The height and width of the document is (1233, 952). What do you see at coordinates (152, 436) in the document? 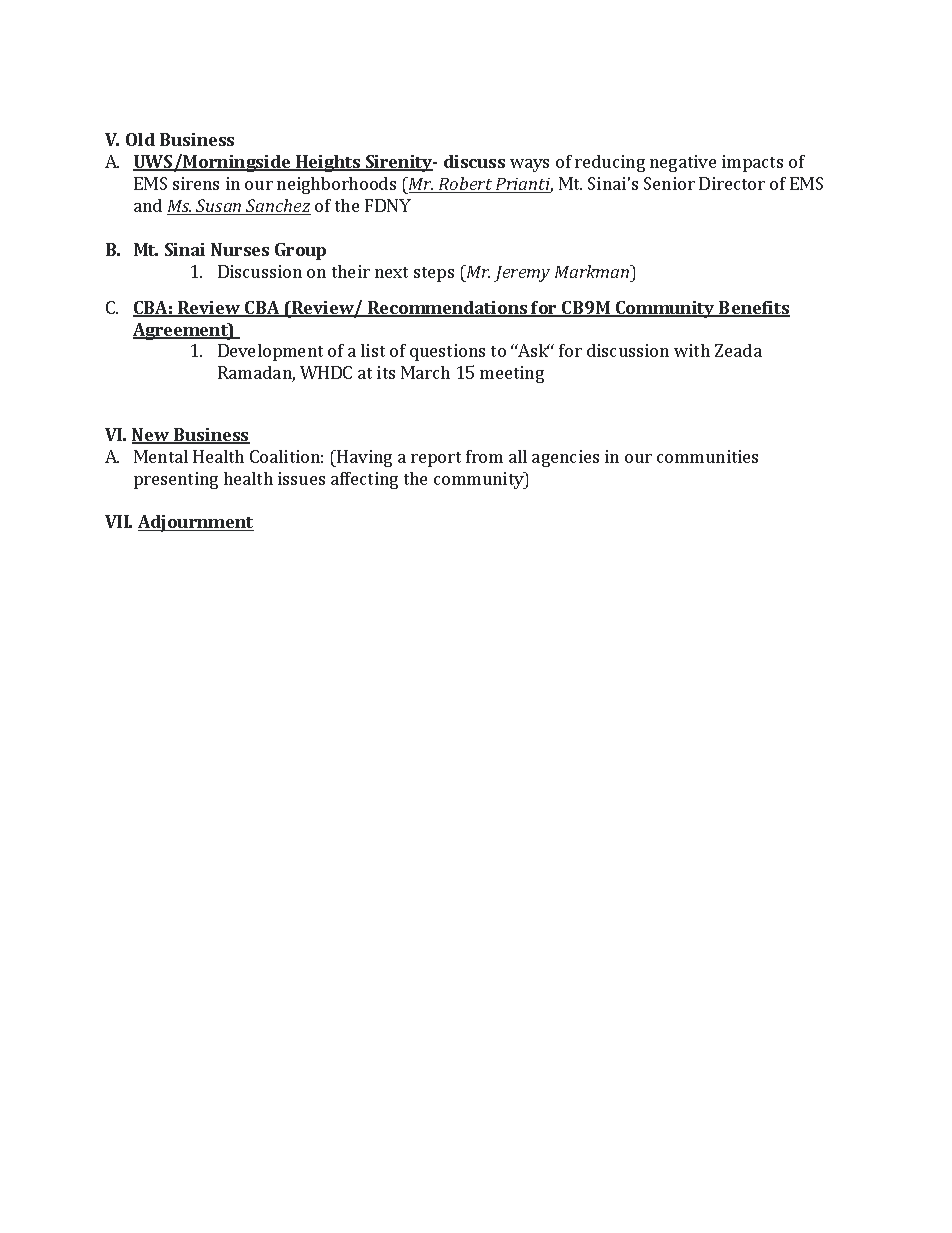
I see `New` at bounding box center [152, 436].
